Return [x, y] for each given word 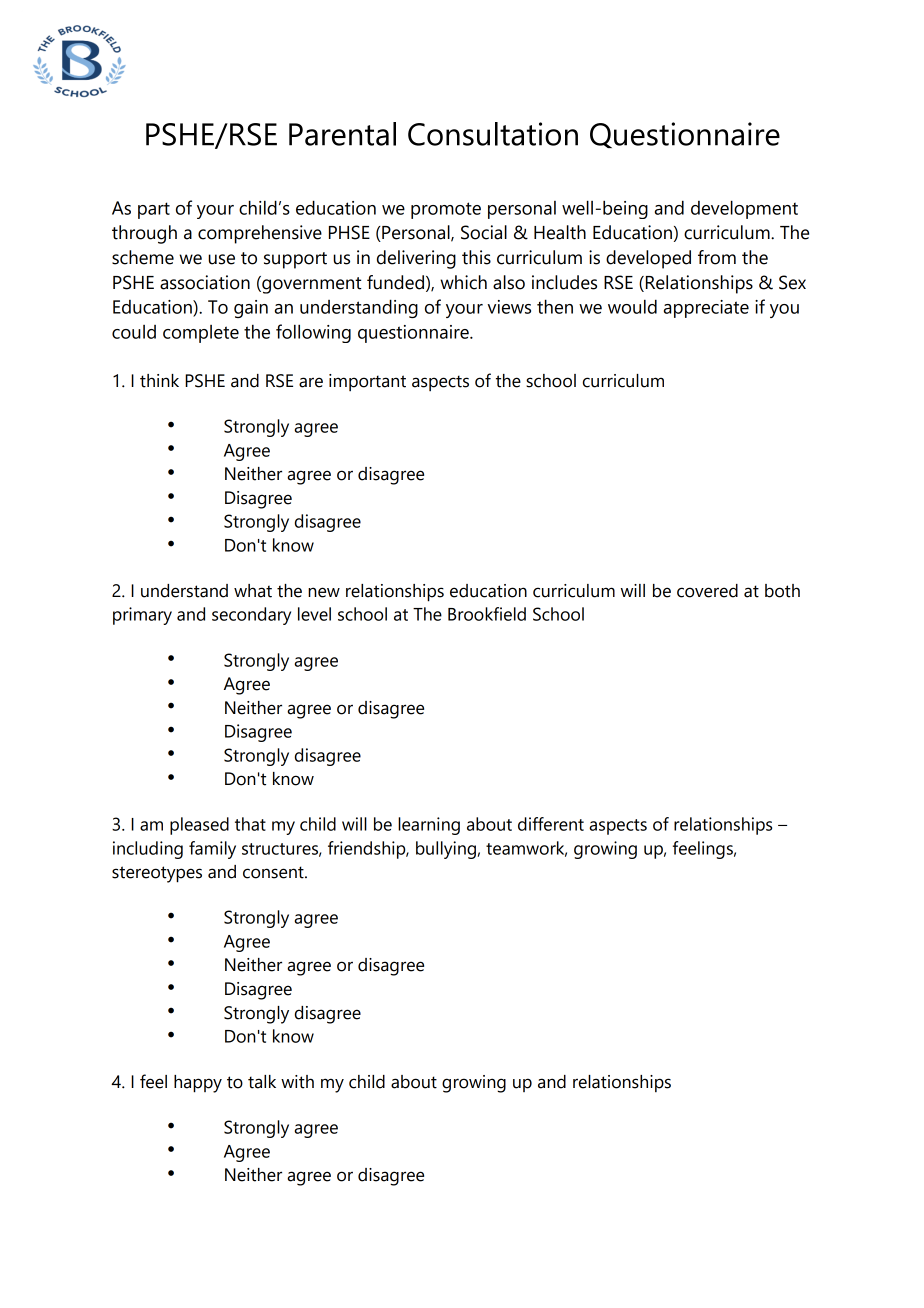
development [744, 209]
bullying [446, 850]
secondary [251, 616]
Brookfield [487, 614]
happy [198, 1084]
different [551, 824]
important [367, 382]
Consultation [493, 134]
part [154, 210]
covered [707, 591]
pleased [199, 826]
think [159, 381]
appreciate [706, 309]
